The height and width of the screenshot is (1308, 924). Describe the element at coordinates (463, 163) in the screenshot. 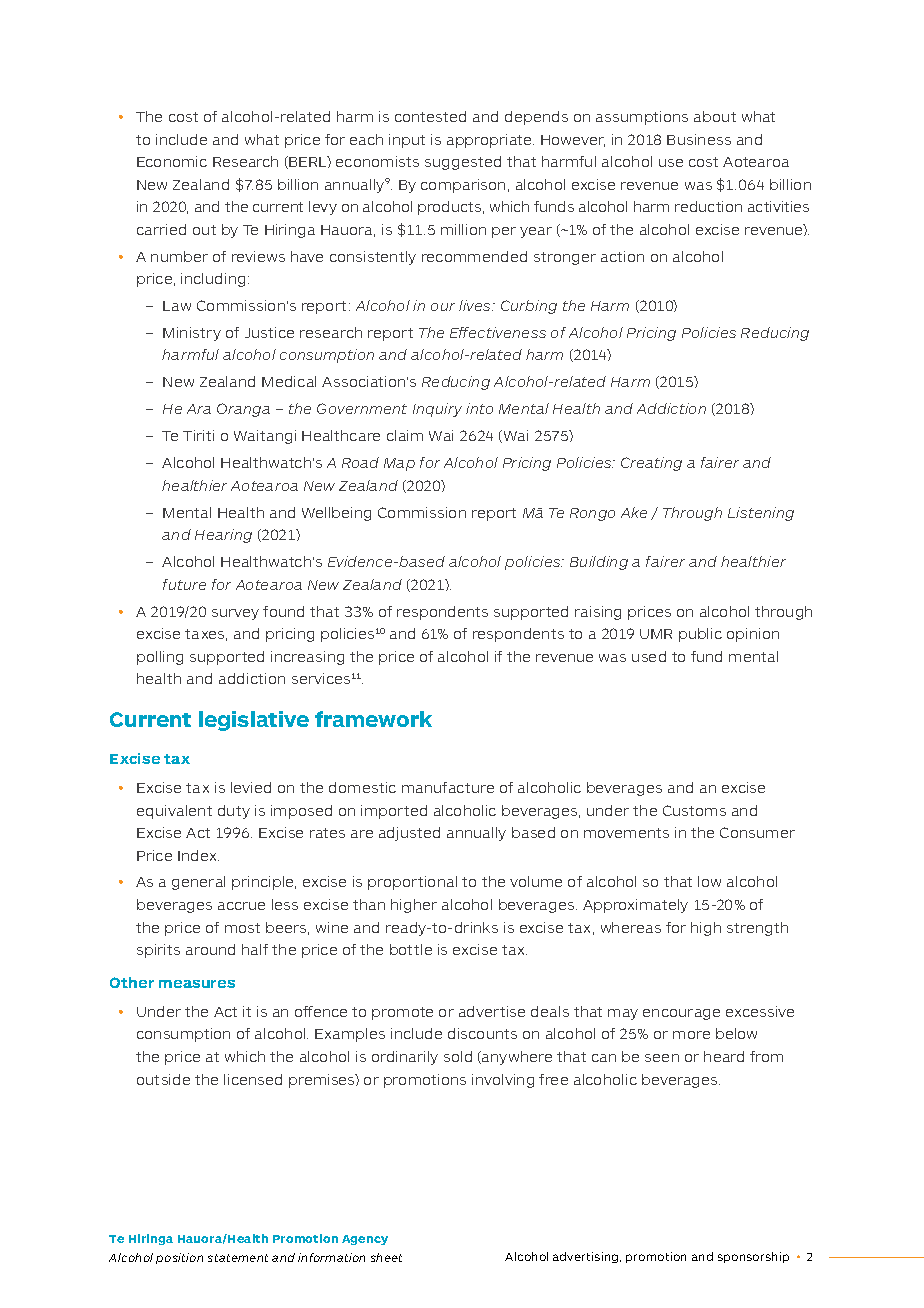

I see `suggested` at that location.
